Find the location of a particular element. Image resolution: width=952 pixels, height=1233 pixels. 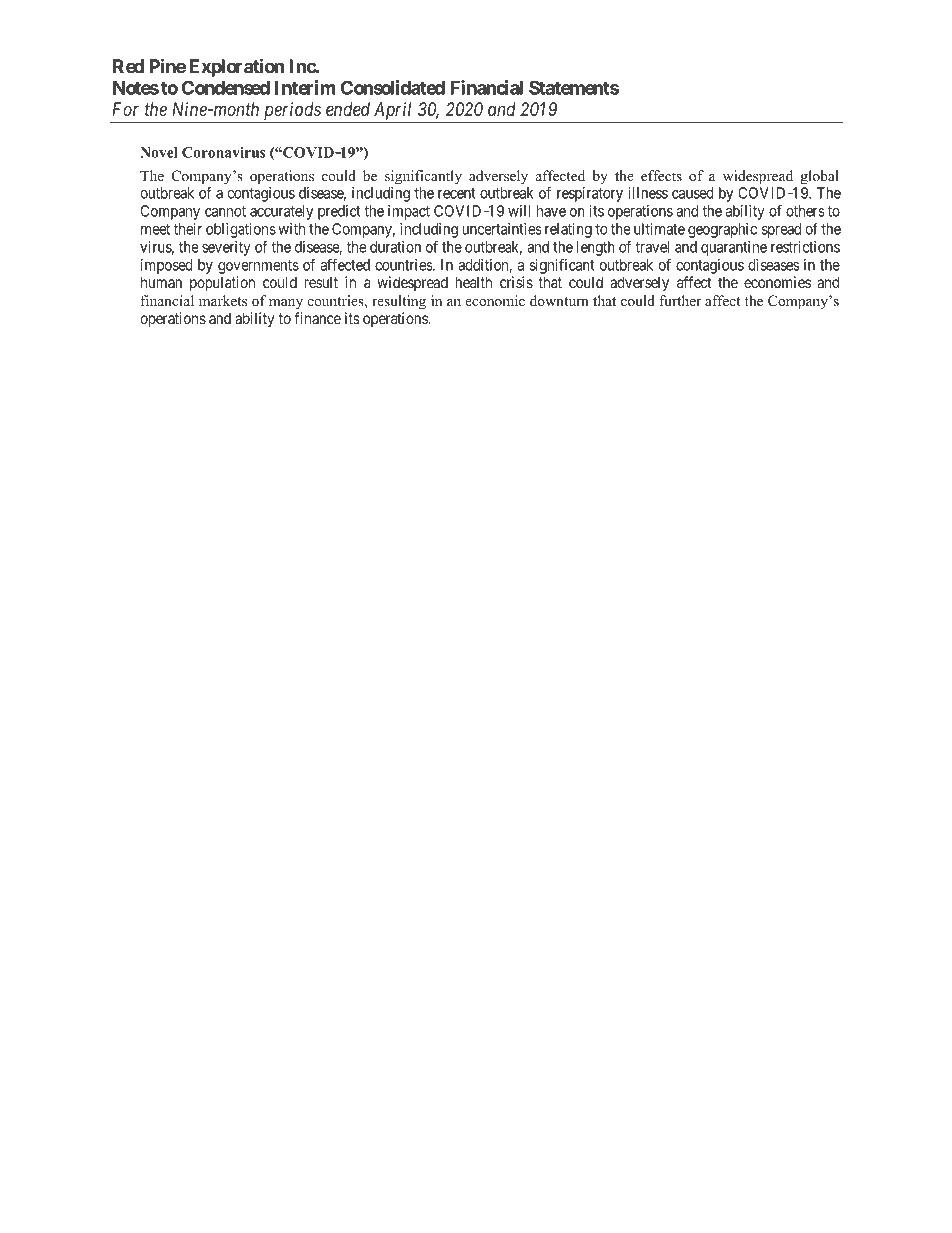

Exploration is located at coordinates (236, 67).
